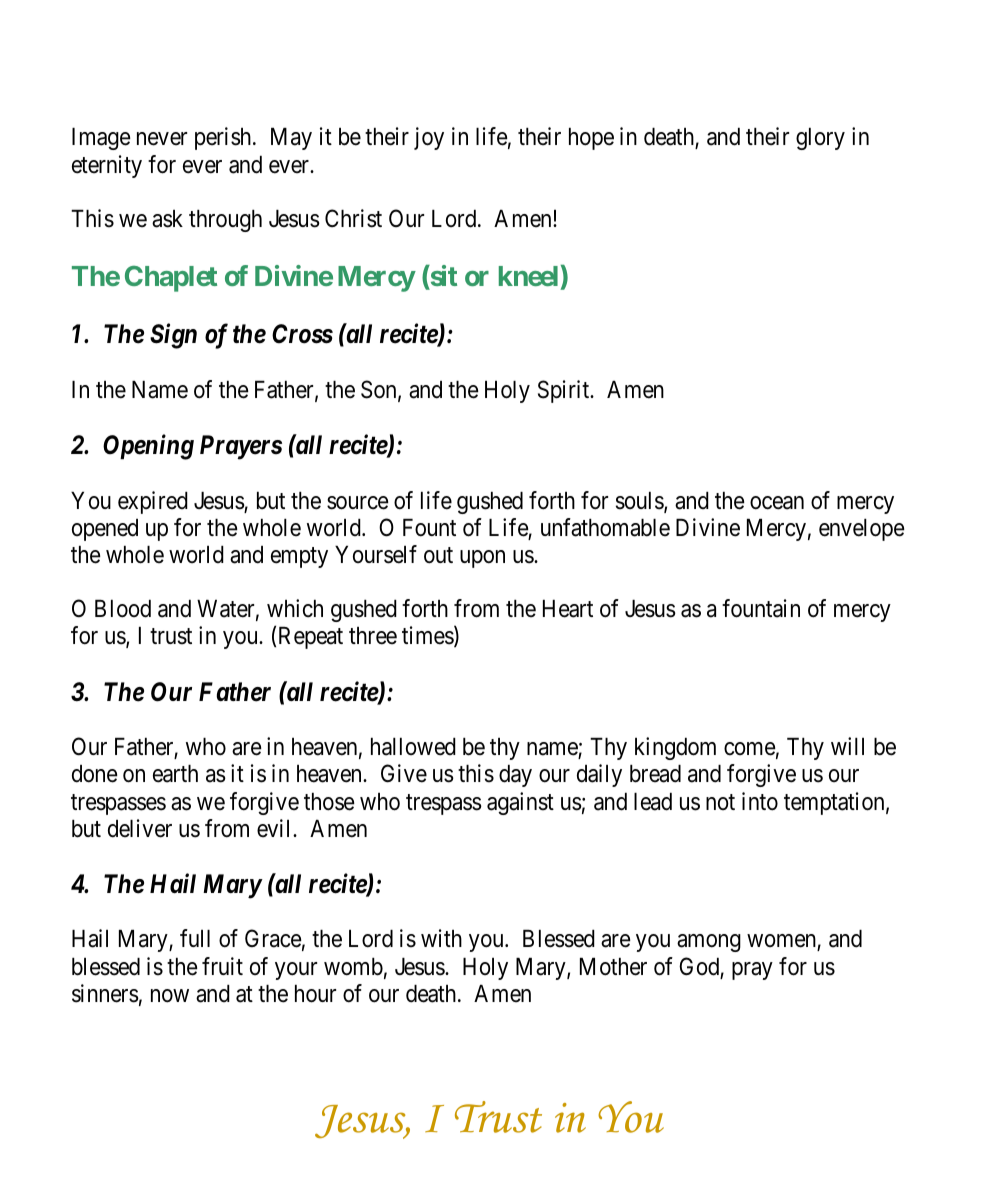  What do you see at coordinates (777, 503) in the screenshot?
I see `ocean` at bounding box center [777, 503].
